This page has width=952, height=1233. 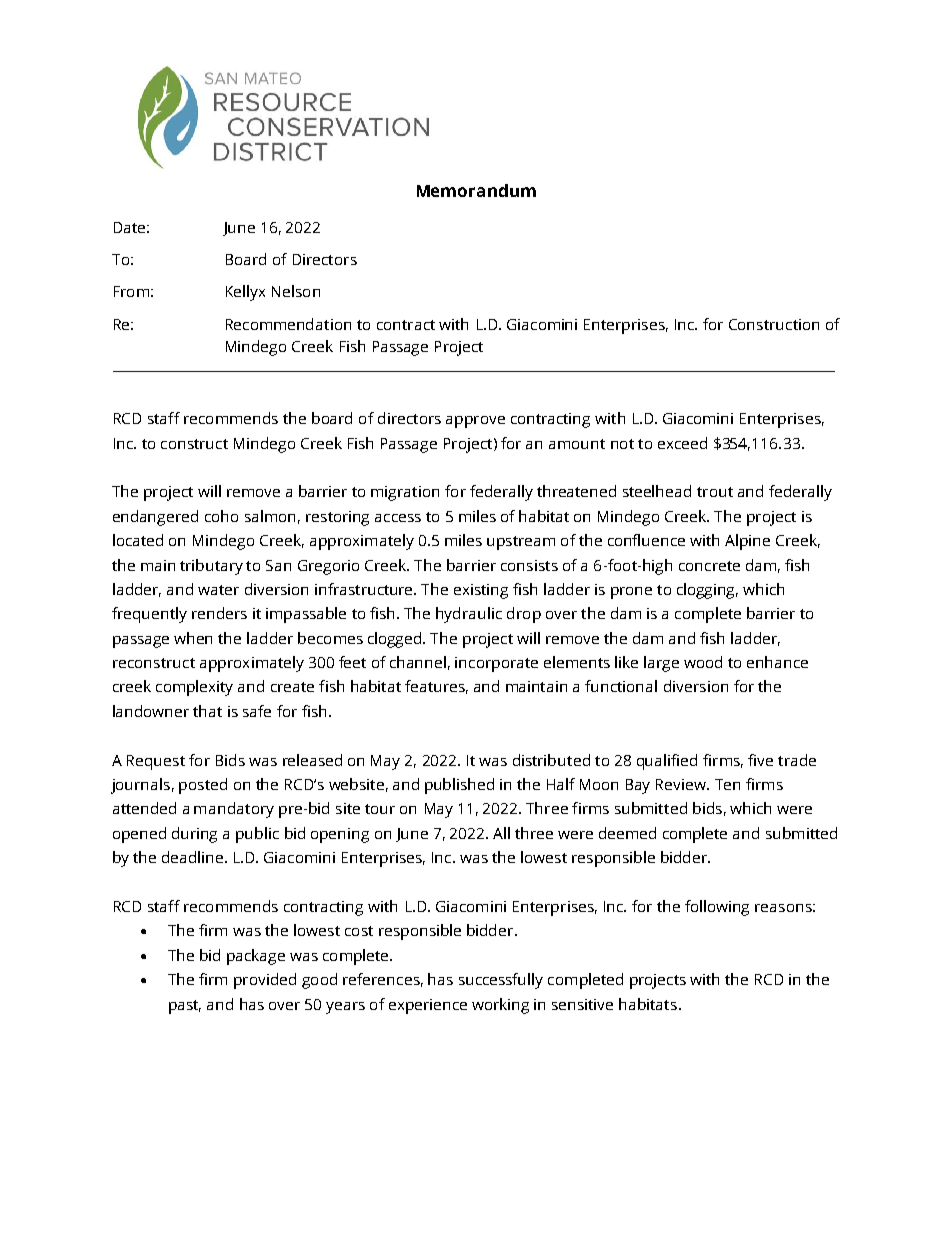 I want to click on Memorandum, so click(x=476, y=190).
